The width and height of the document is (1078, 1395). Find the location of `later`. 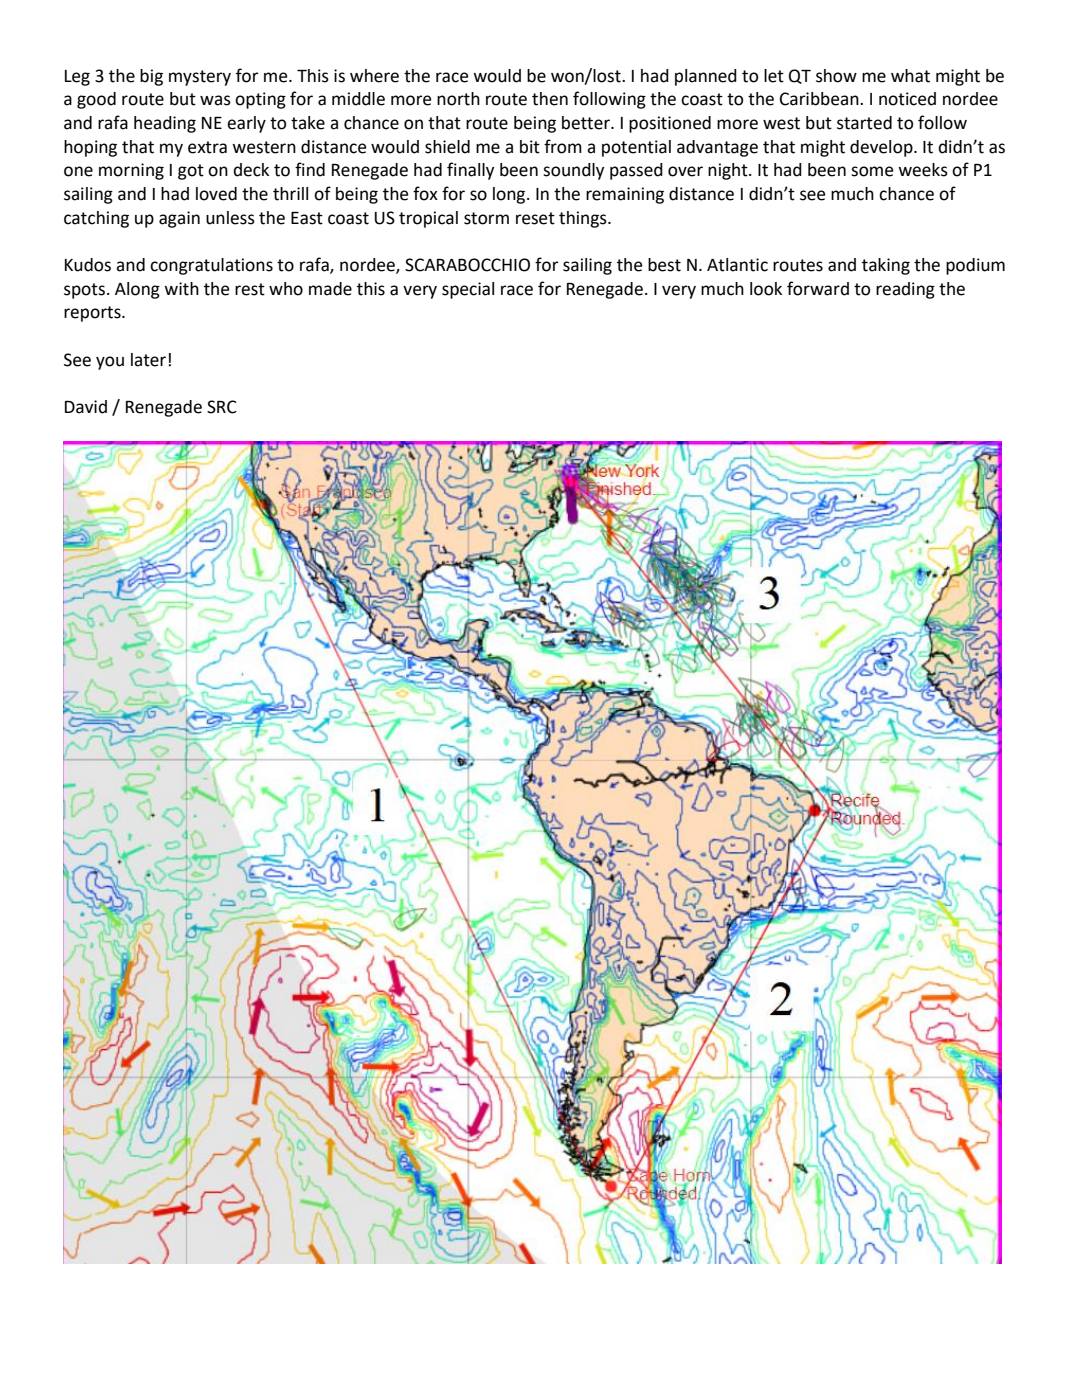

later is located at coordinates (150, 360).
